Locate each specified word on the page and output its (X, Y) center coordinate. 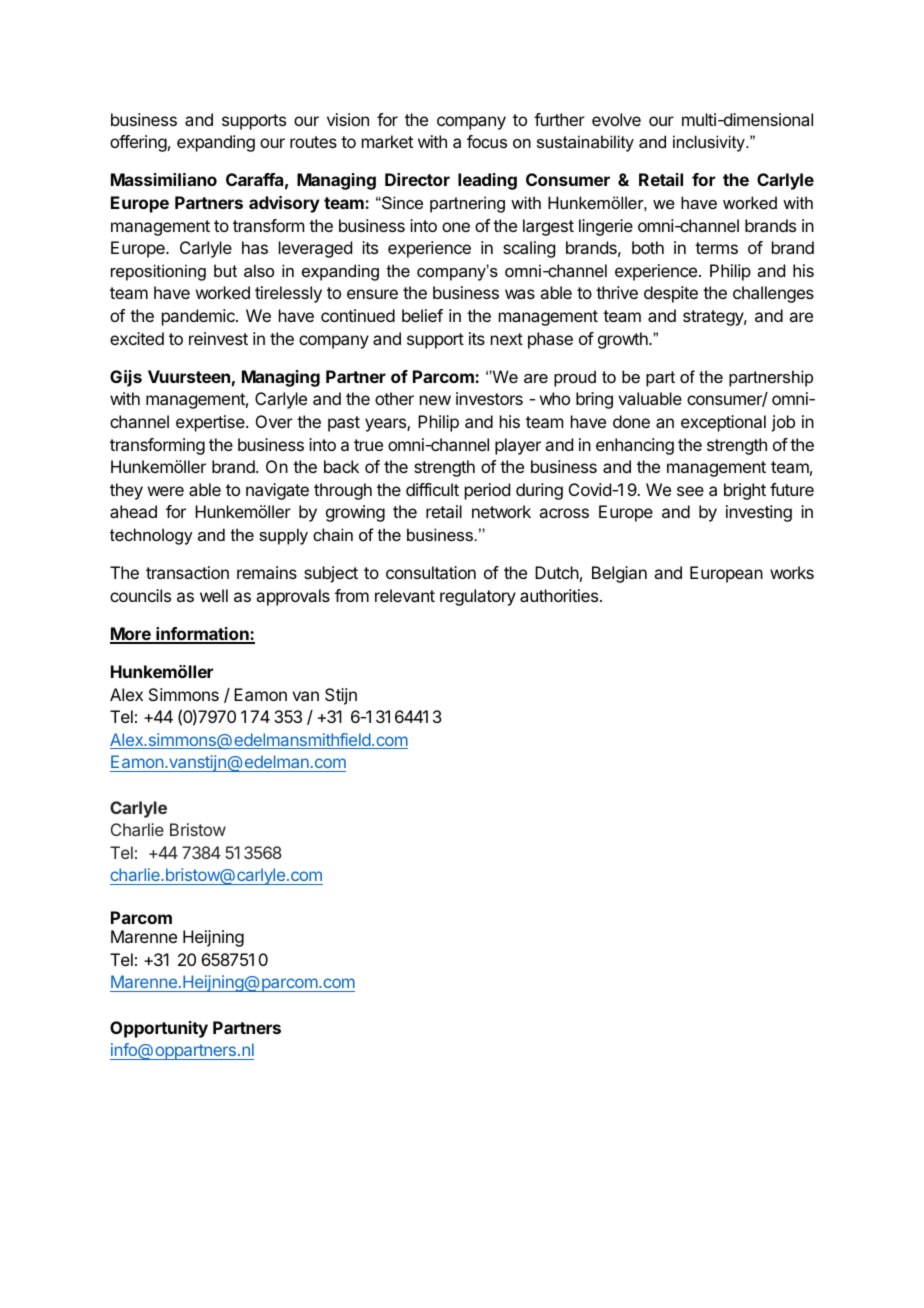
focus (487, 141)
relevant (405, 595)
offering (138, 143)
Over (274, 421)
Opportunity (159, 1029)
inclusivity (710, 143)
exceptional (723, 423)
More (131, 635)
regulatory (478, 597)
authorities (560, 595)
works (792, 572)
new (435, 400)
